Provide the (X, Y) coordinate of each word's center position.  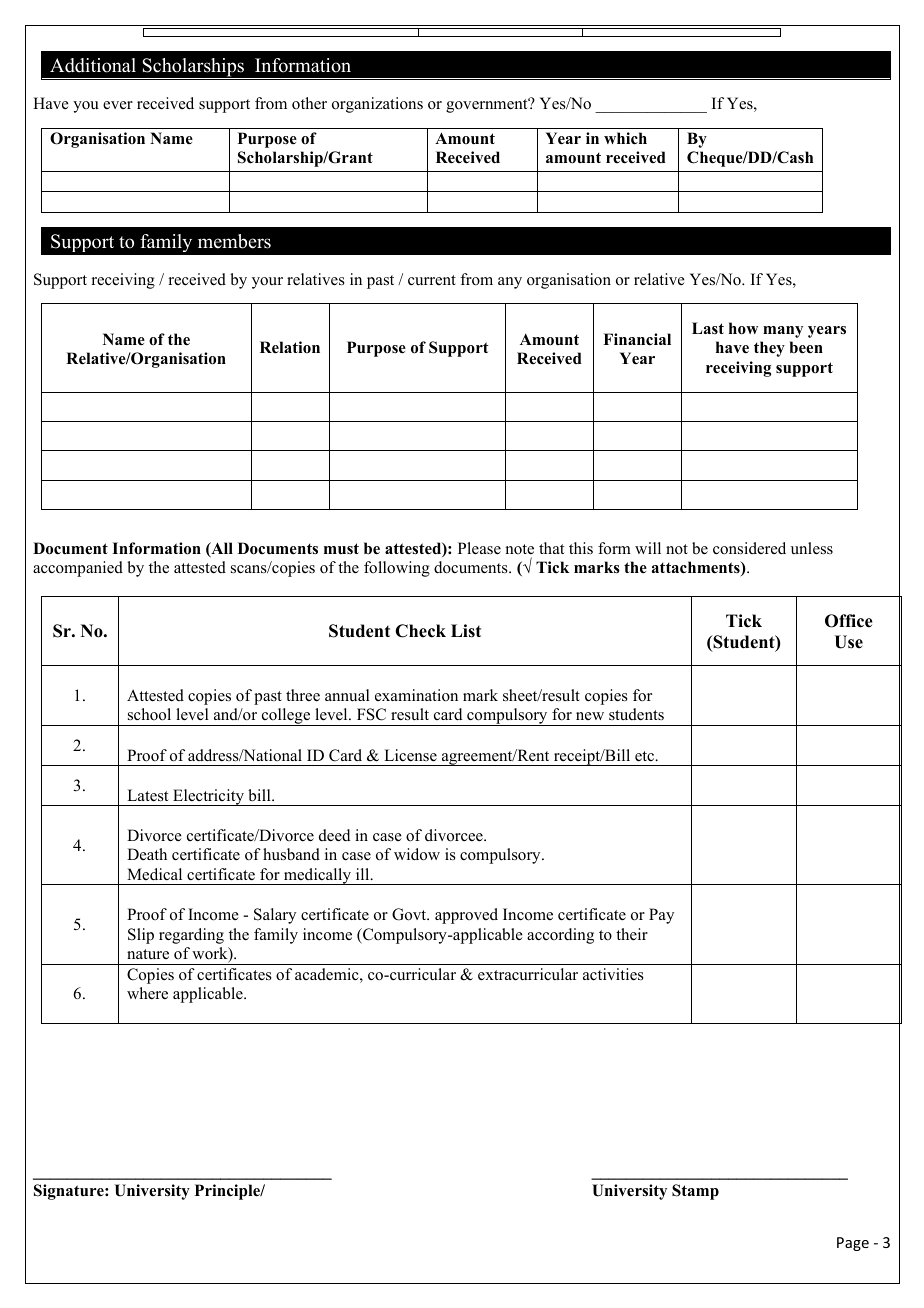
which (625, 138)
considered (749, 548)
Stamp (695, 1192)
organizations (377, 105)
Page (853, 1244)
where (147, 993)
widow (417, 854)
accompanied (78, 569)
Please (479, 548)
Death (147, 854)
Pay (661, 916)
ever (118, 105)
